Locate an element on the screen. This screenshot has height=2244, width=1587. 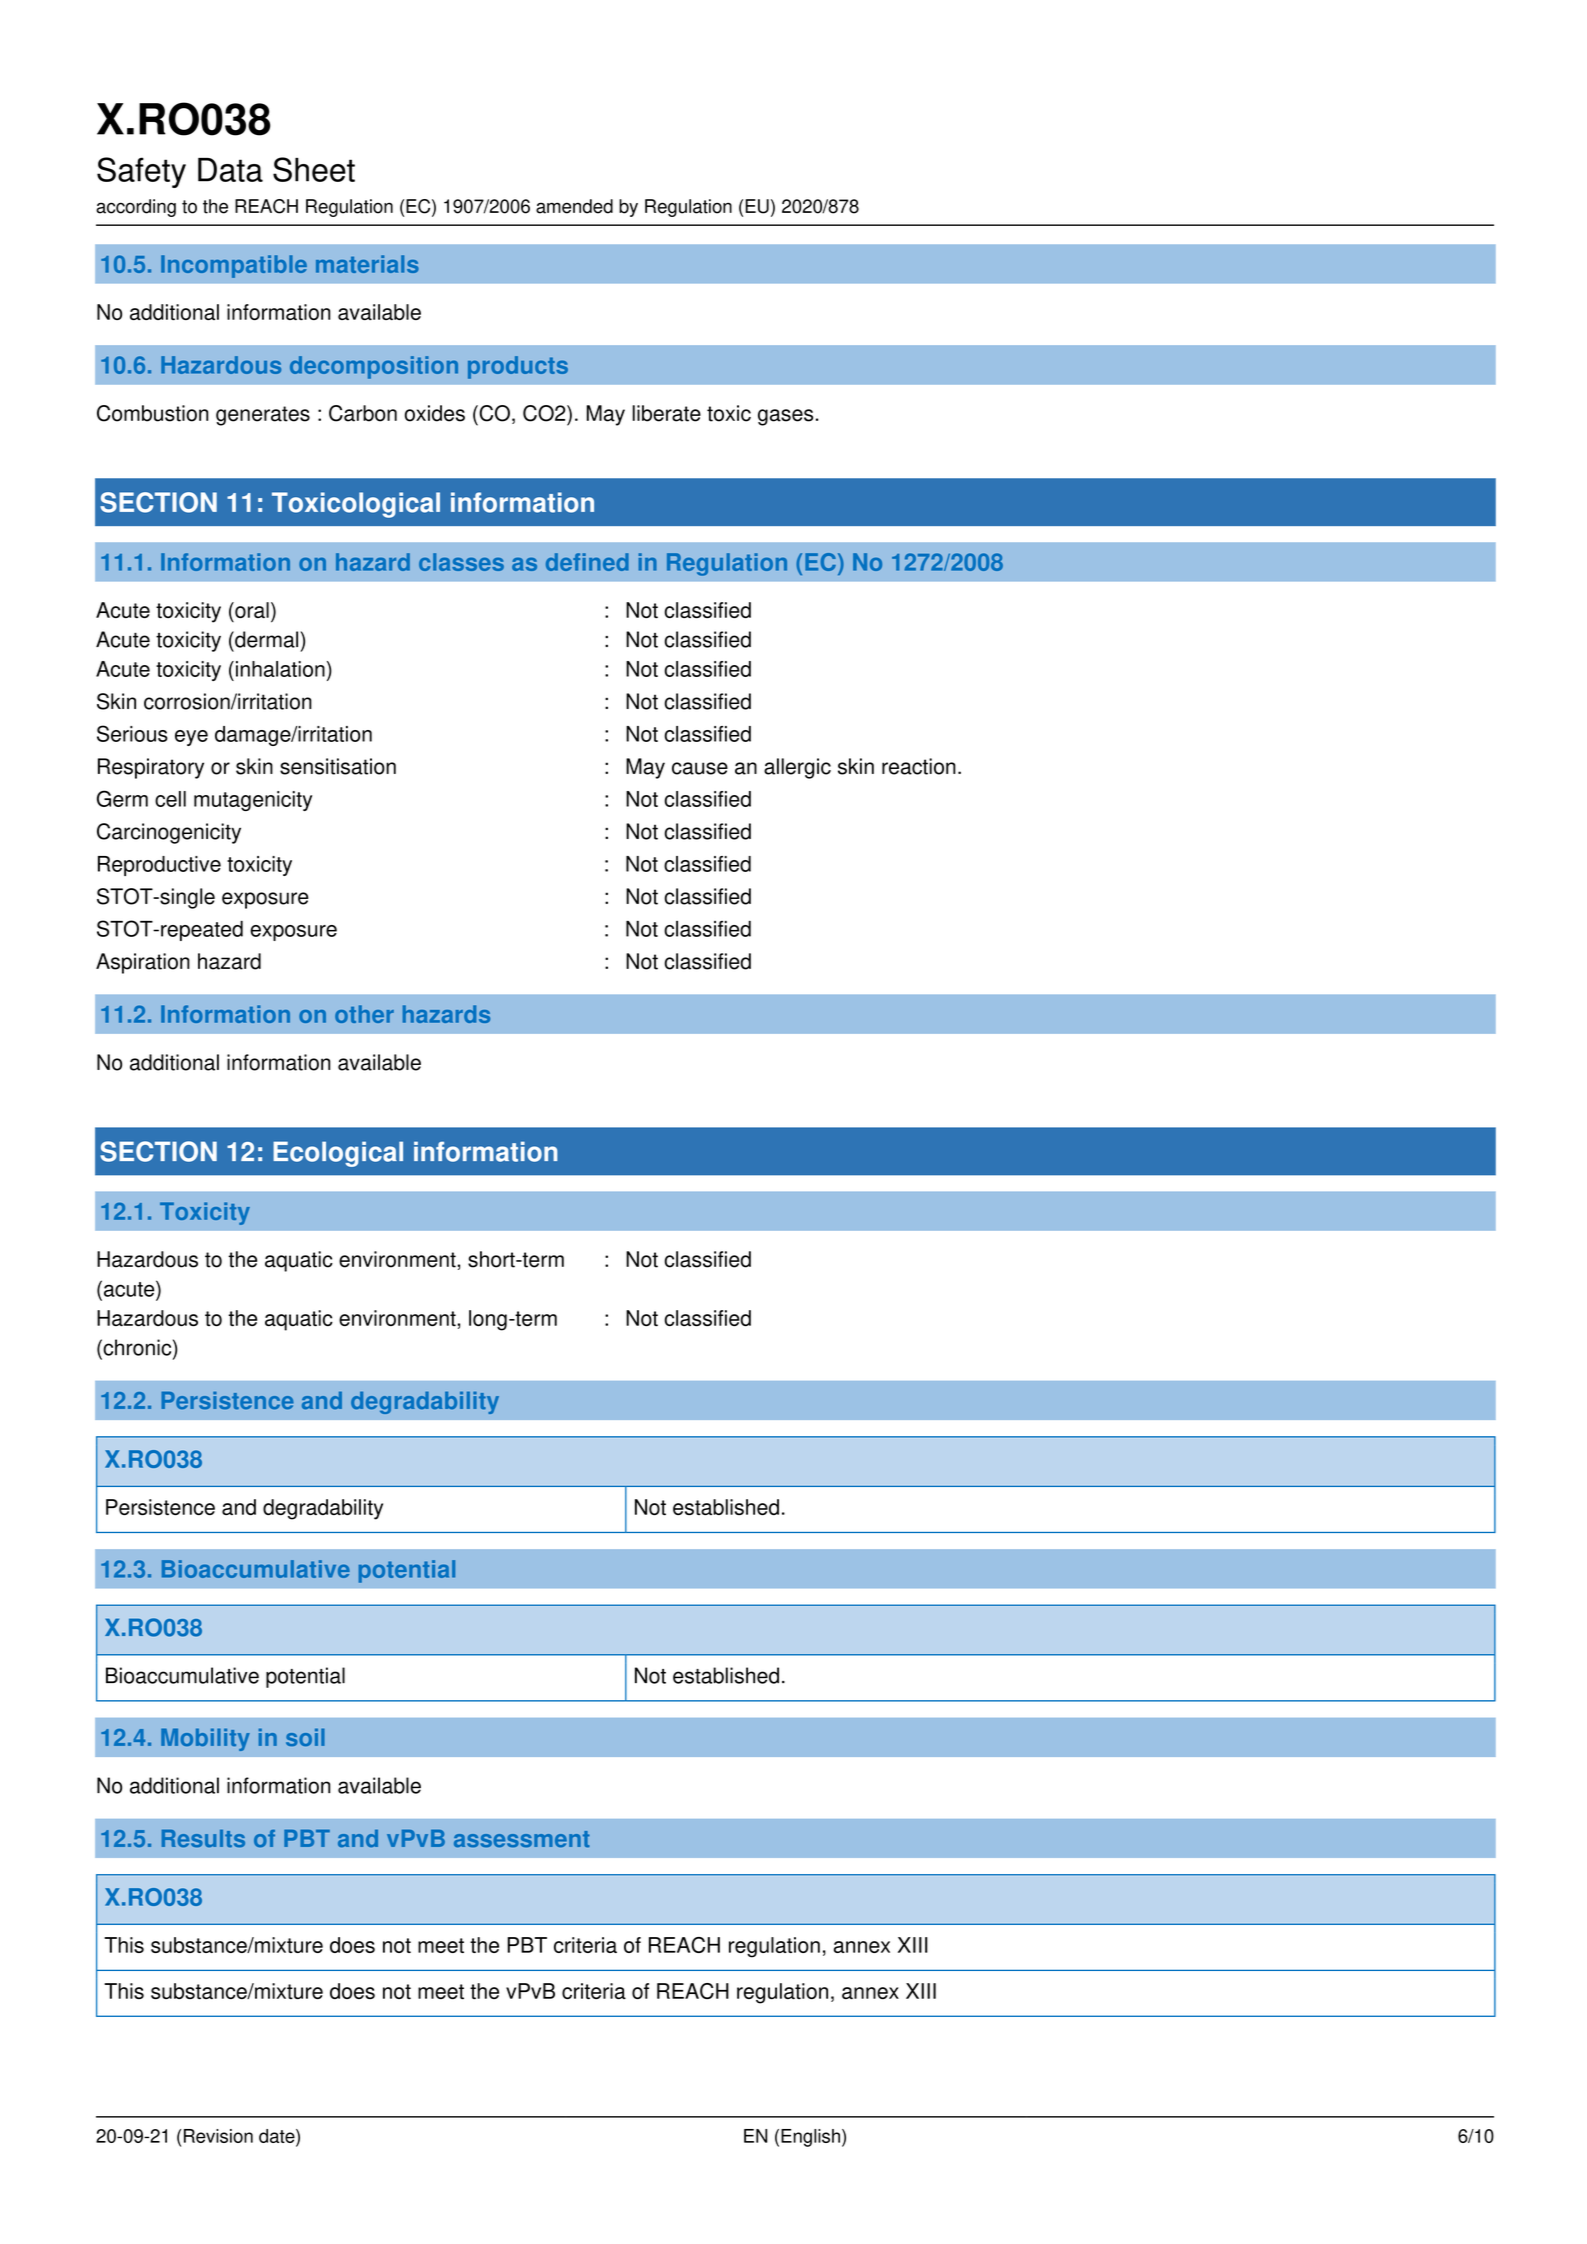
date is located at coordinates (278, 2136).
